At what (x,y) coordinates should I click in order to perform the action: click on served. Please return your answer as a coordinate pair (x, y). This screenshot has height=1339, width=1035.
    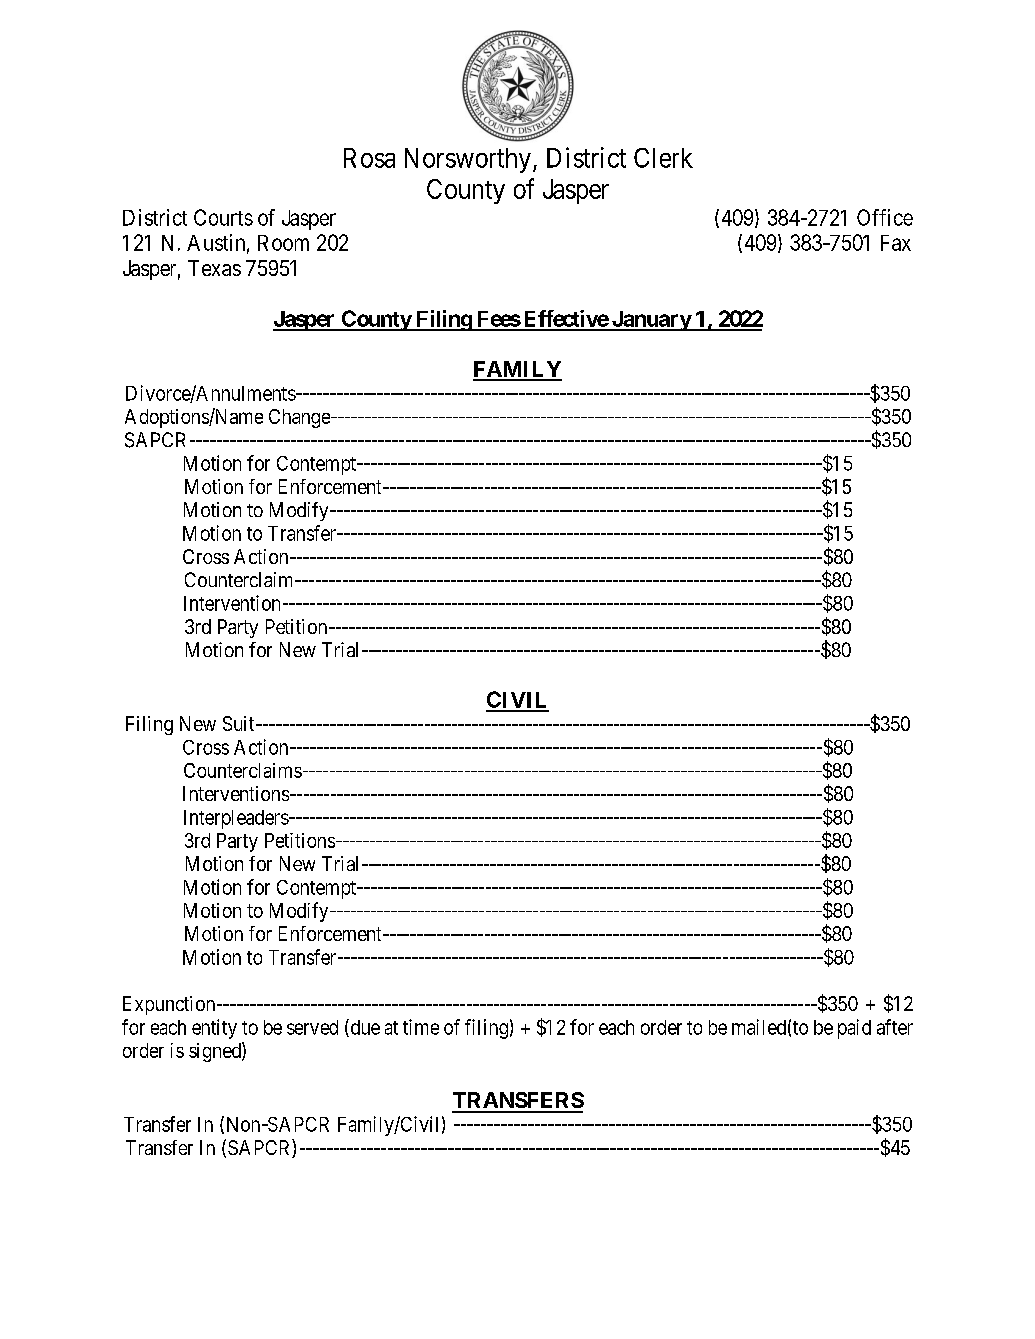
    Looking at the image, I should click on (312, 1027).
